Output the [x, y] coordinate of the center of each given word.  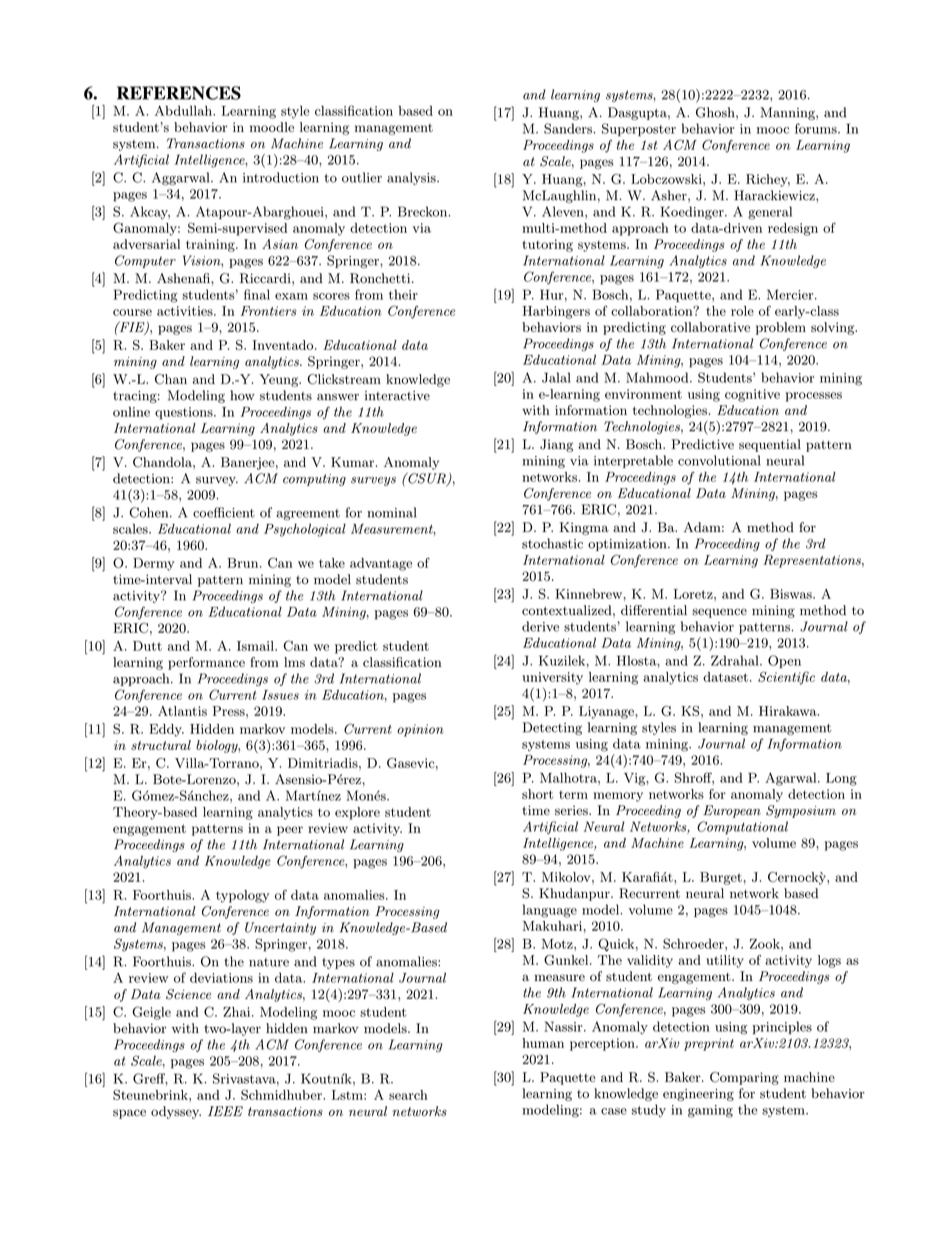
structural [161, 745]
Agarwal [792, 779]
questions [185, 413]
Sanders [569, 128]
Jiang [556, 445]
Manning [788, 113]
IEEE [225, 1111]
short [537, 794]
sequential [770, 445]
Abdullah [184, 110]
